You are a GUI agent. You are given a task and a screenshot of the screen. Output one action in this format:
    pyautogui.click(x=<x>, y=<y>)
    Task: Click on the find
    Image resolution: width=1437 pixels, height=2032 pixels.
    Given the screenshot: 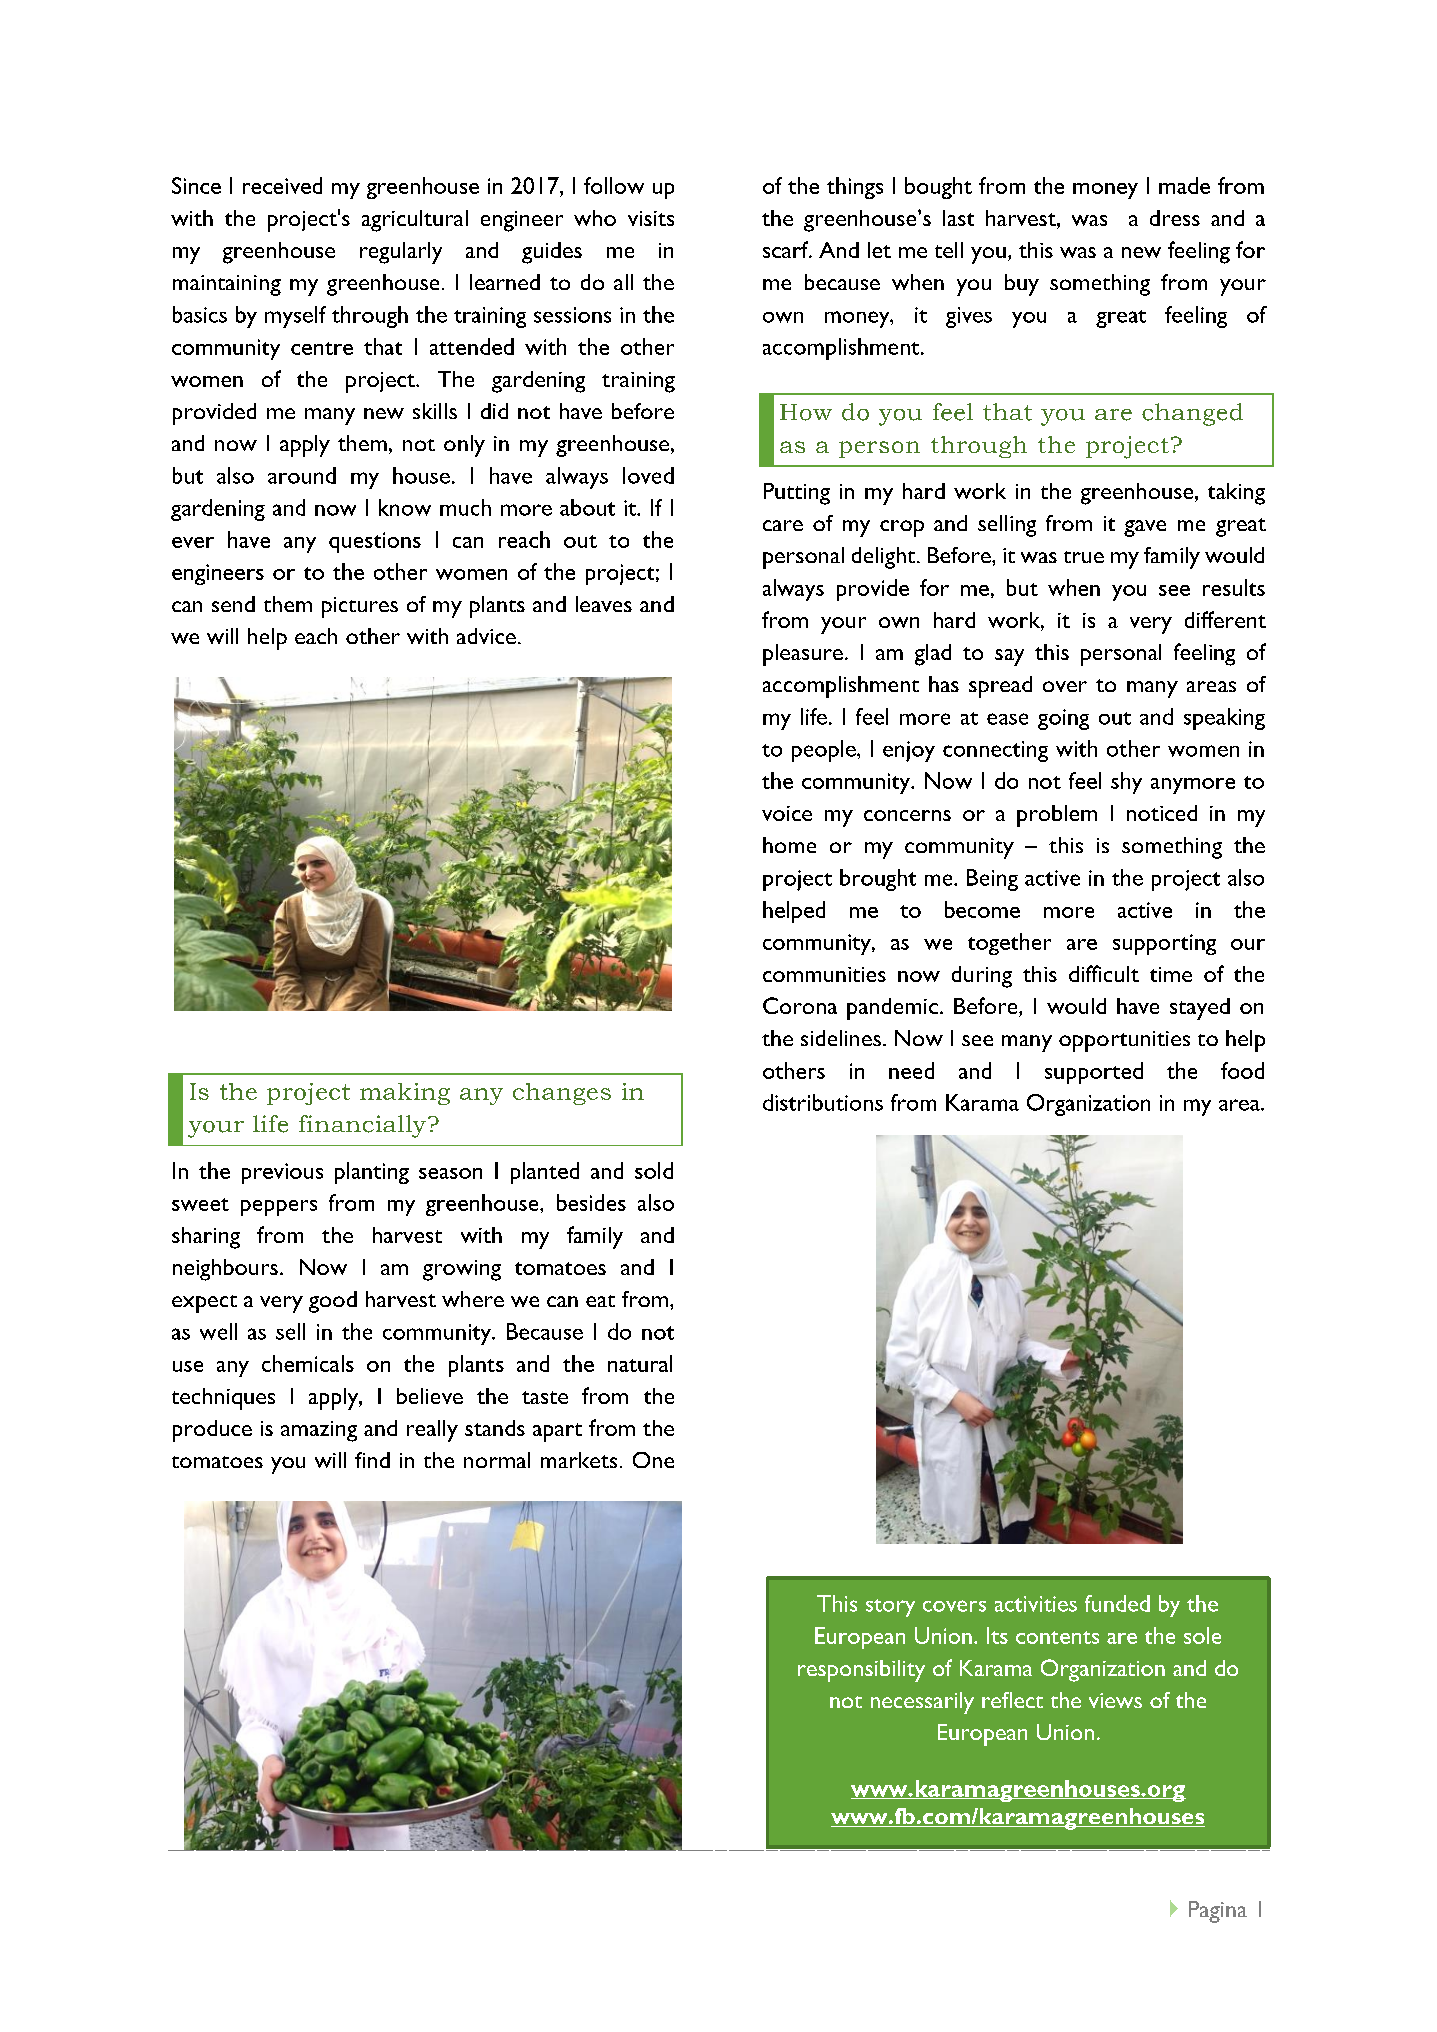 What is the action you would take?
    pyautogui.click(x=372, y=1460)
